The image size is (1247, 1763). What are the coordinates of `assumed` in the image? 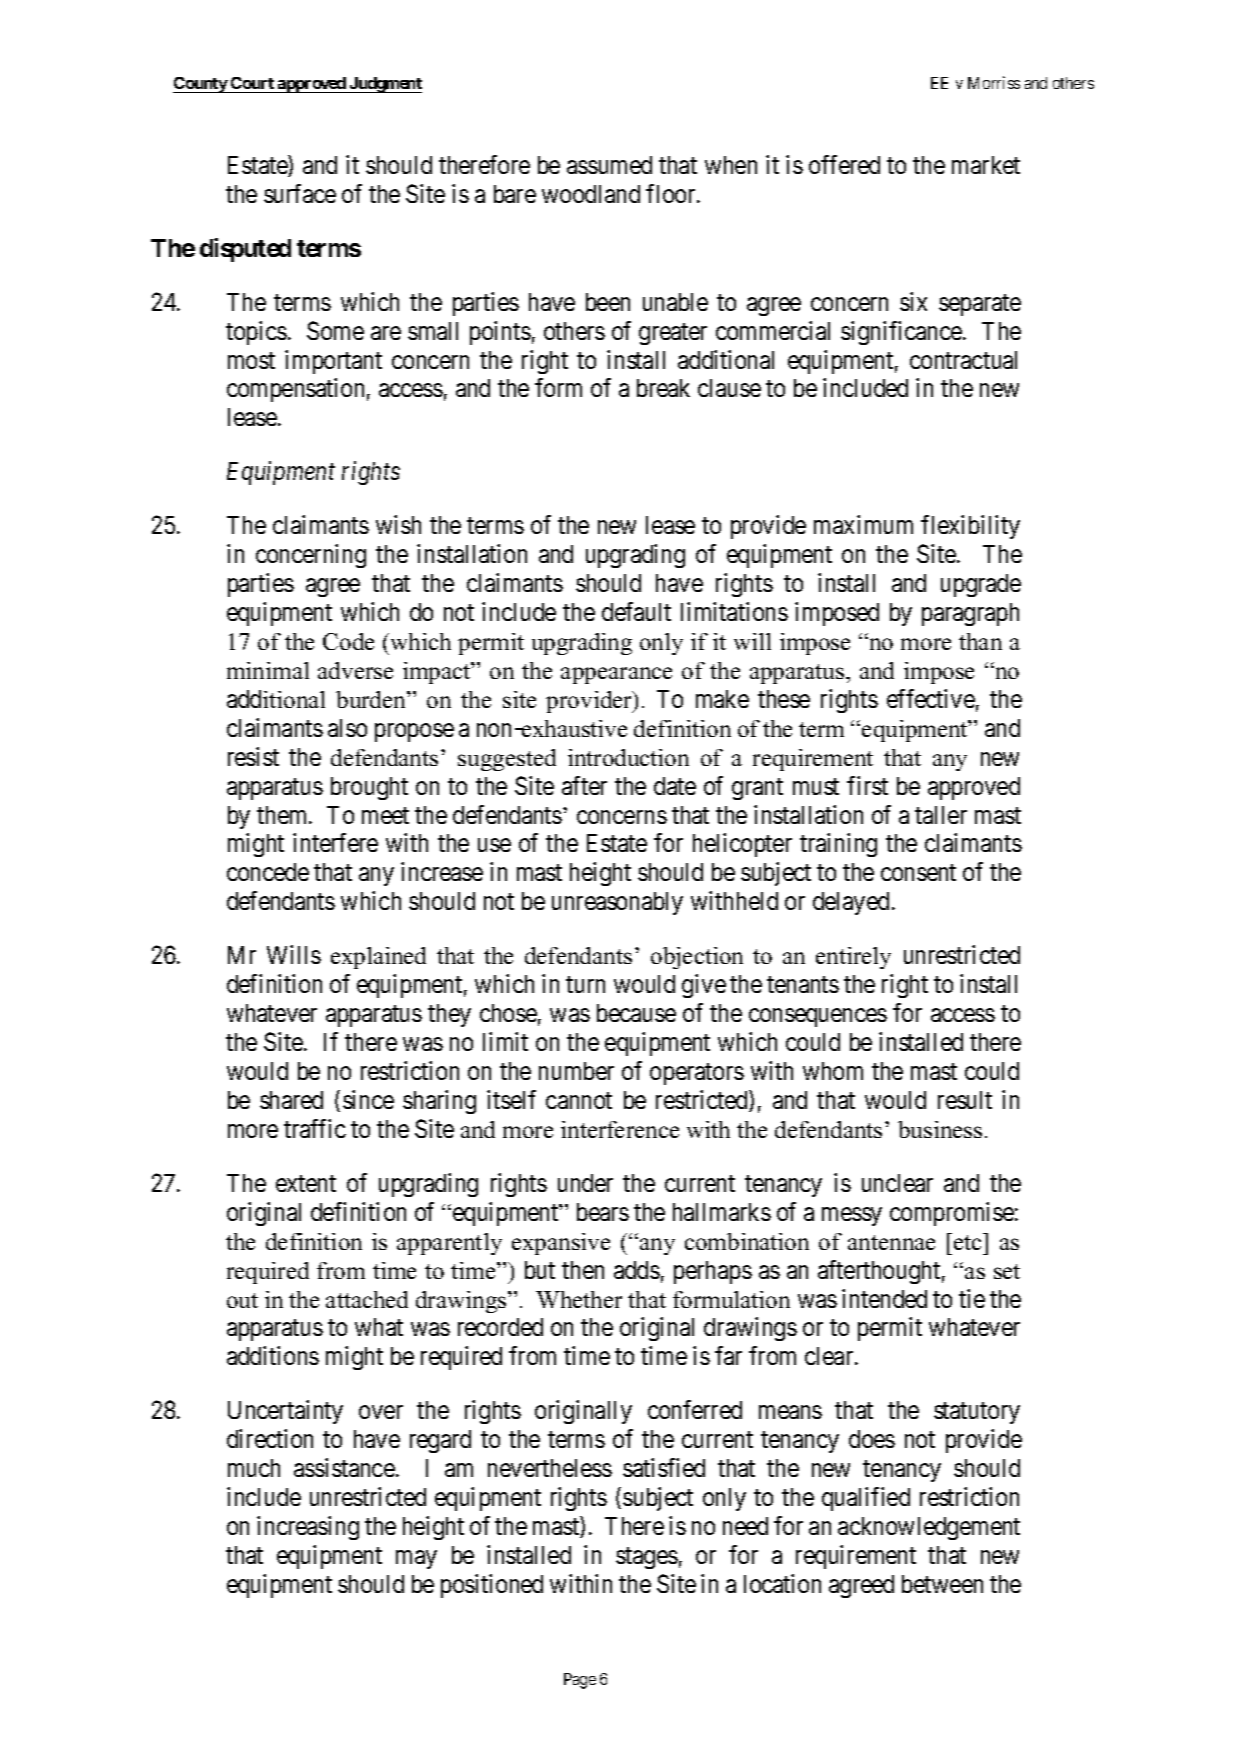 It's located at (609, 165).
